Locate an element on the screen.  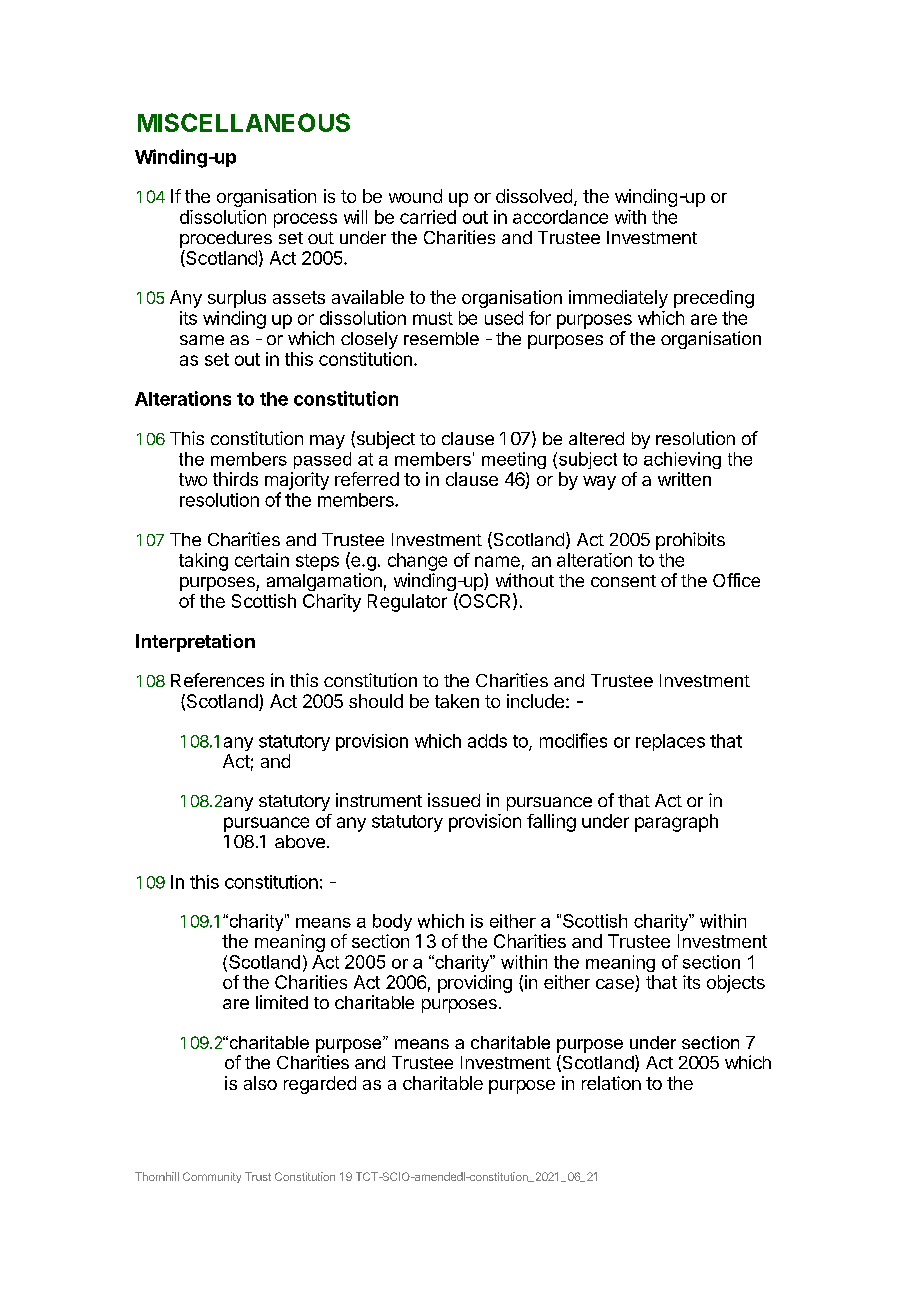
case is located at coordinates (616, 985).
